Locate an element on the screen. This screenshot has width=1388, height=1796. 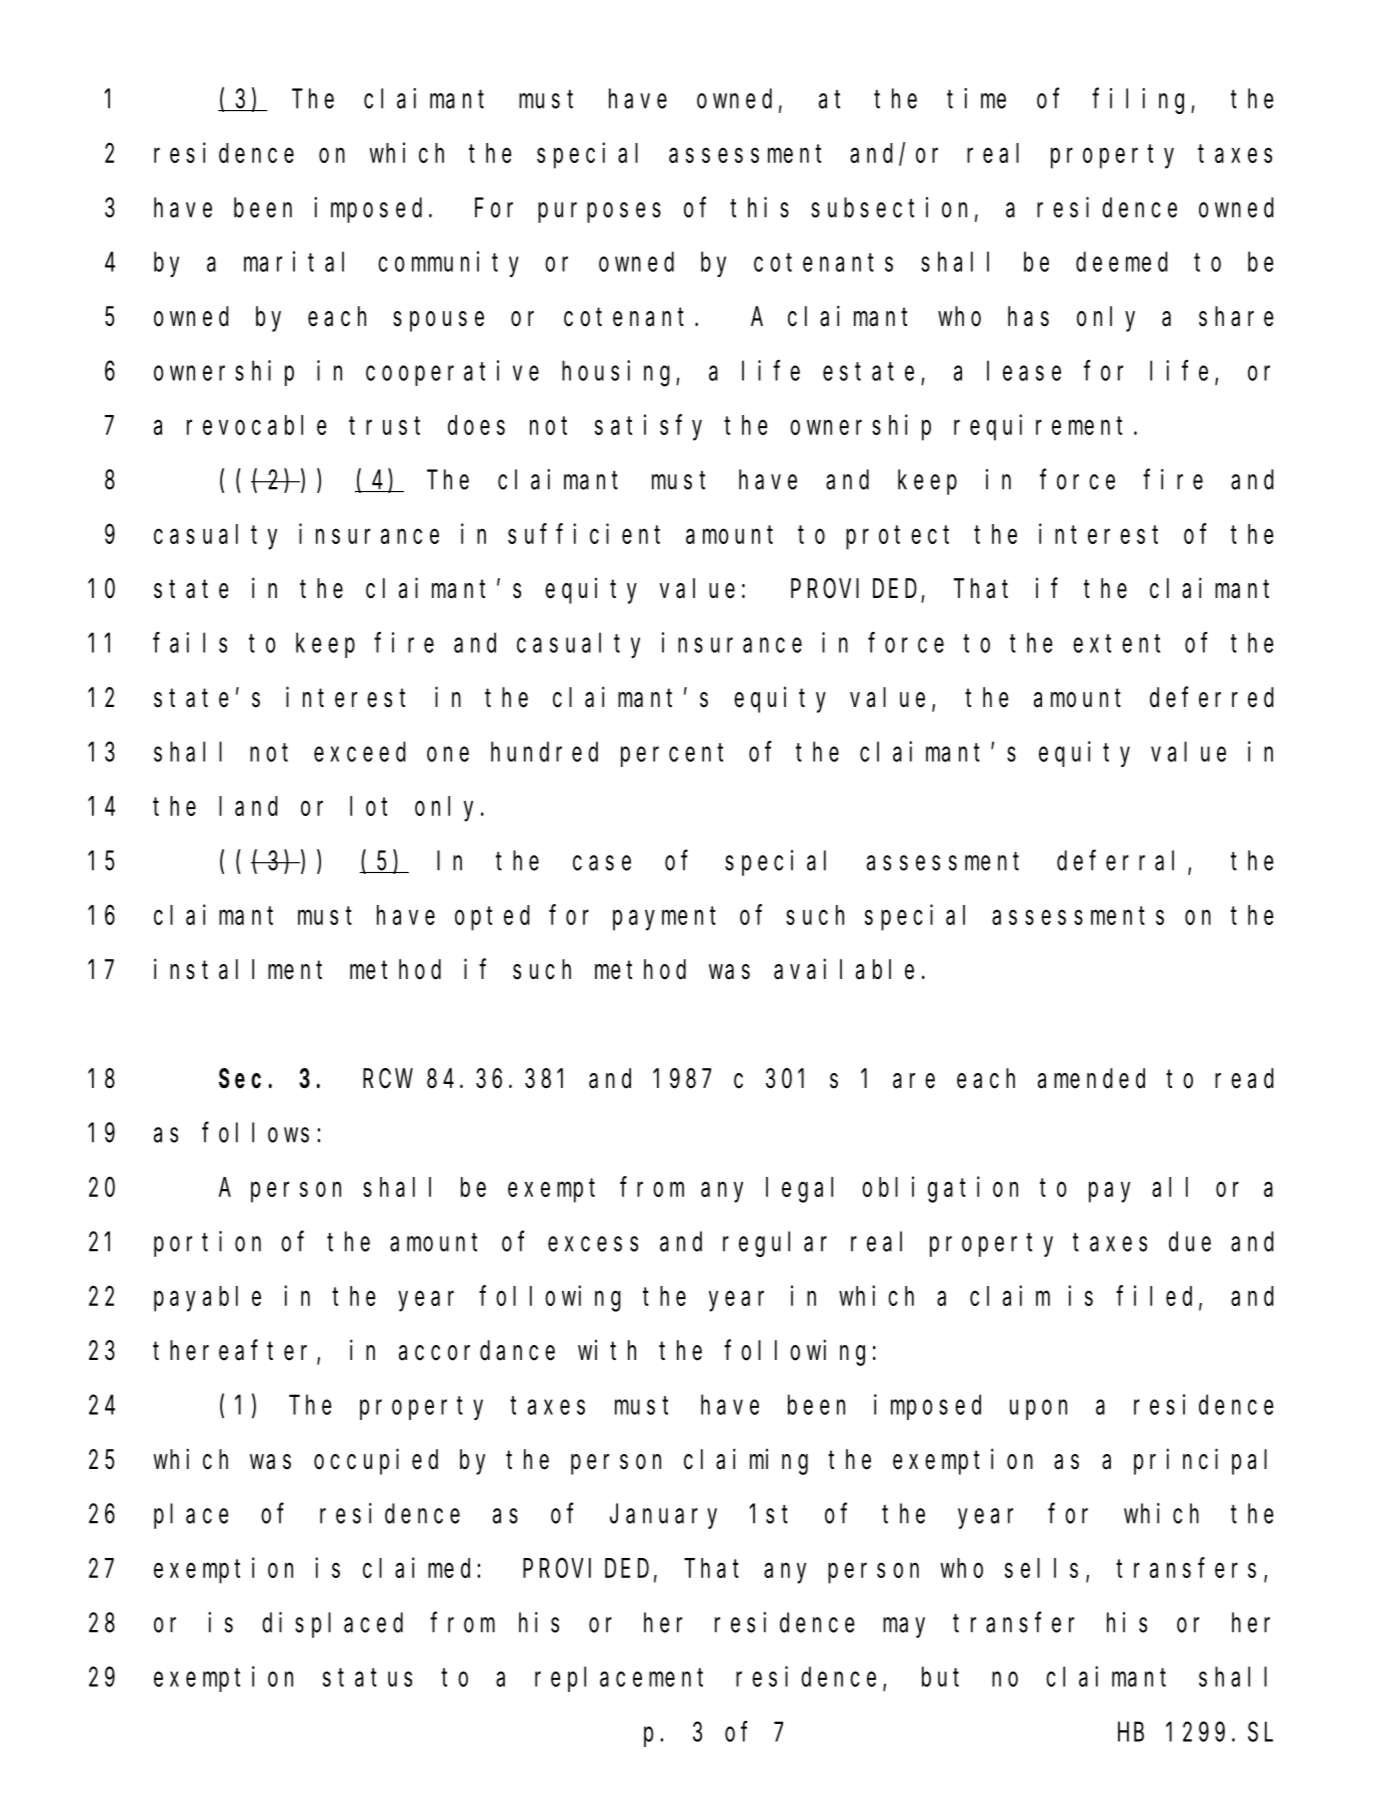
purposes is located at coordinates (599, 213).
